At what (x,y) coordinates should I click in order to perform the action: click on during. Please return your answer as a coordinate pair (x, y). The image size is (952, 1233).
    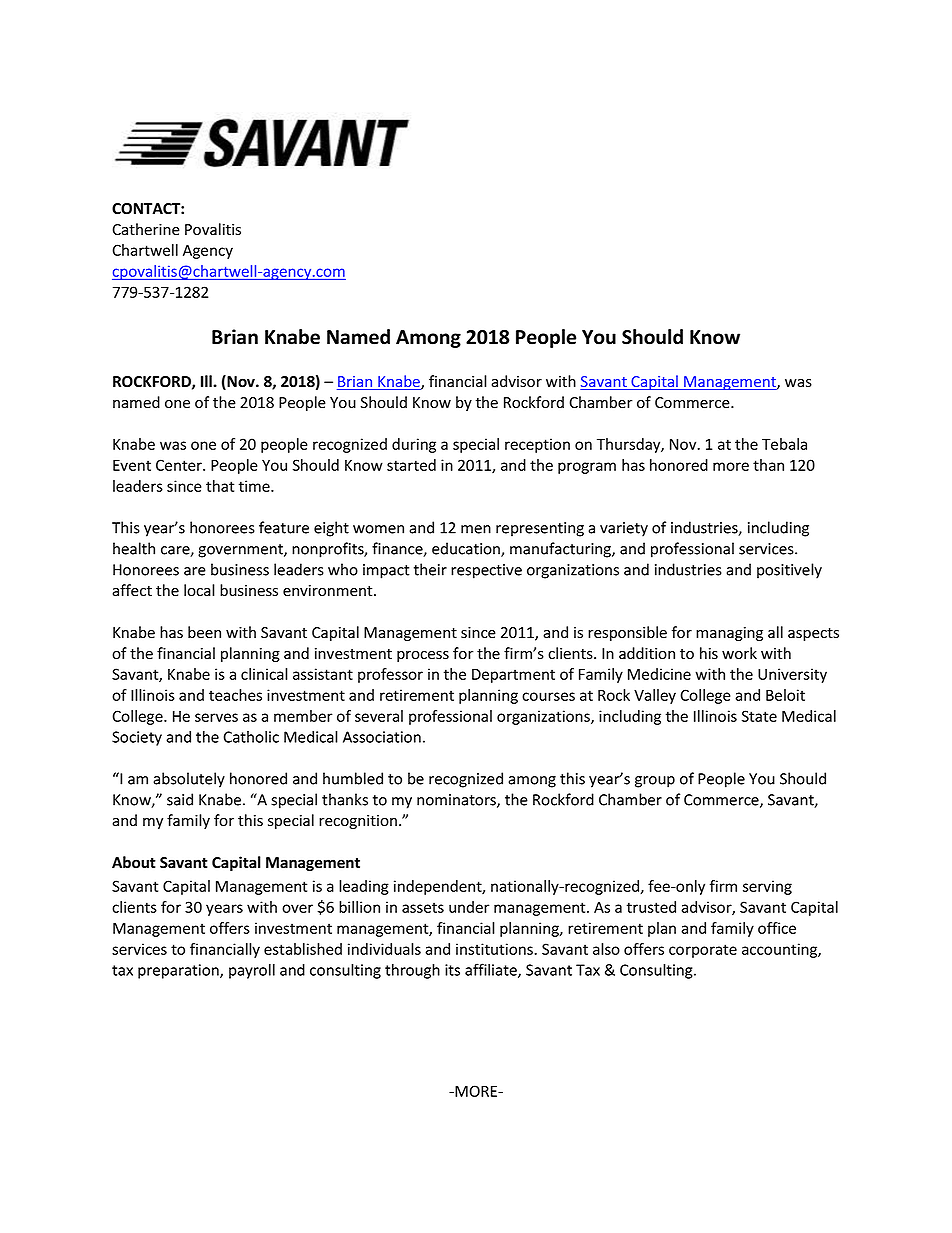
    Looking at the image, I should click on (414, 445).
